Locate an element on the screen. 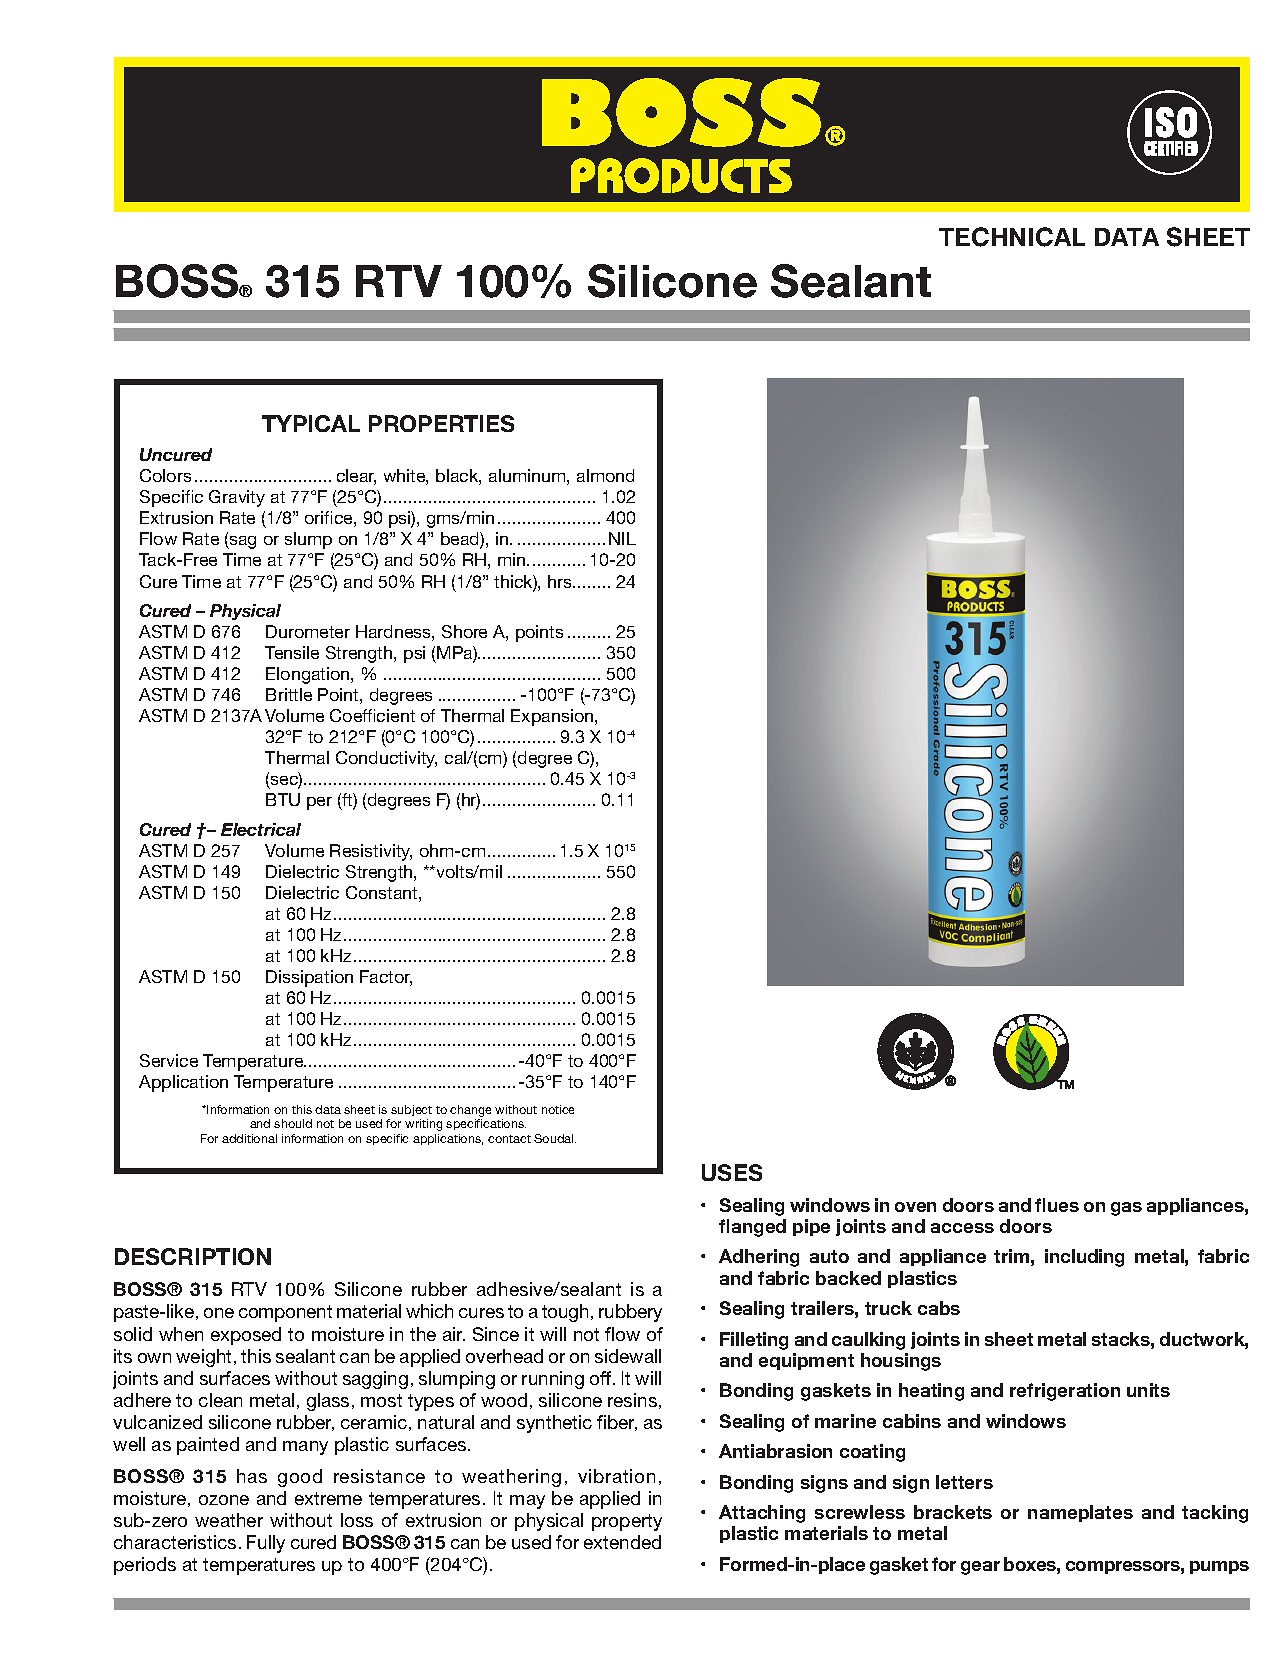  hrs is located at coordinates (561, 581).
